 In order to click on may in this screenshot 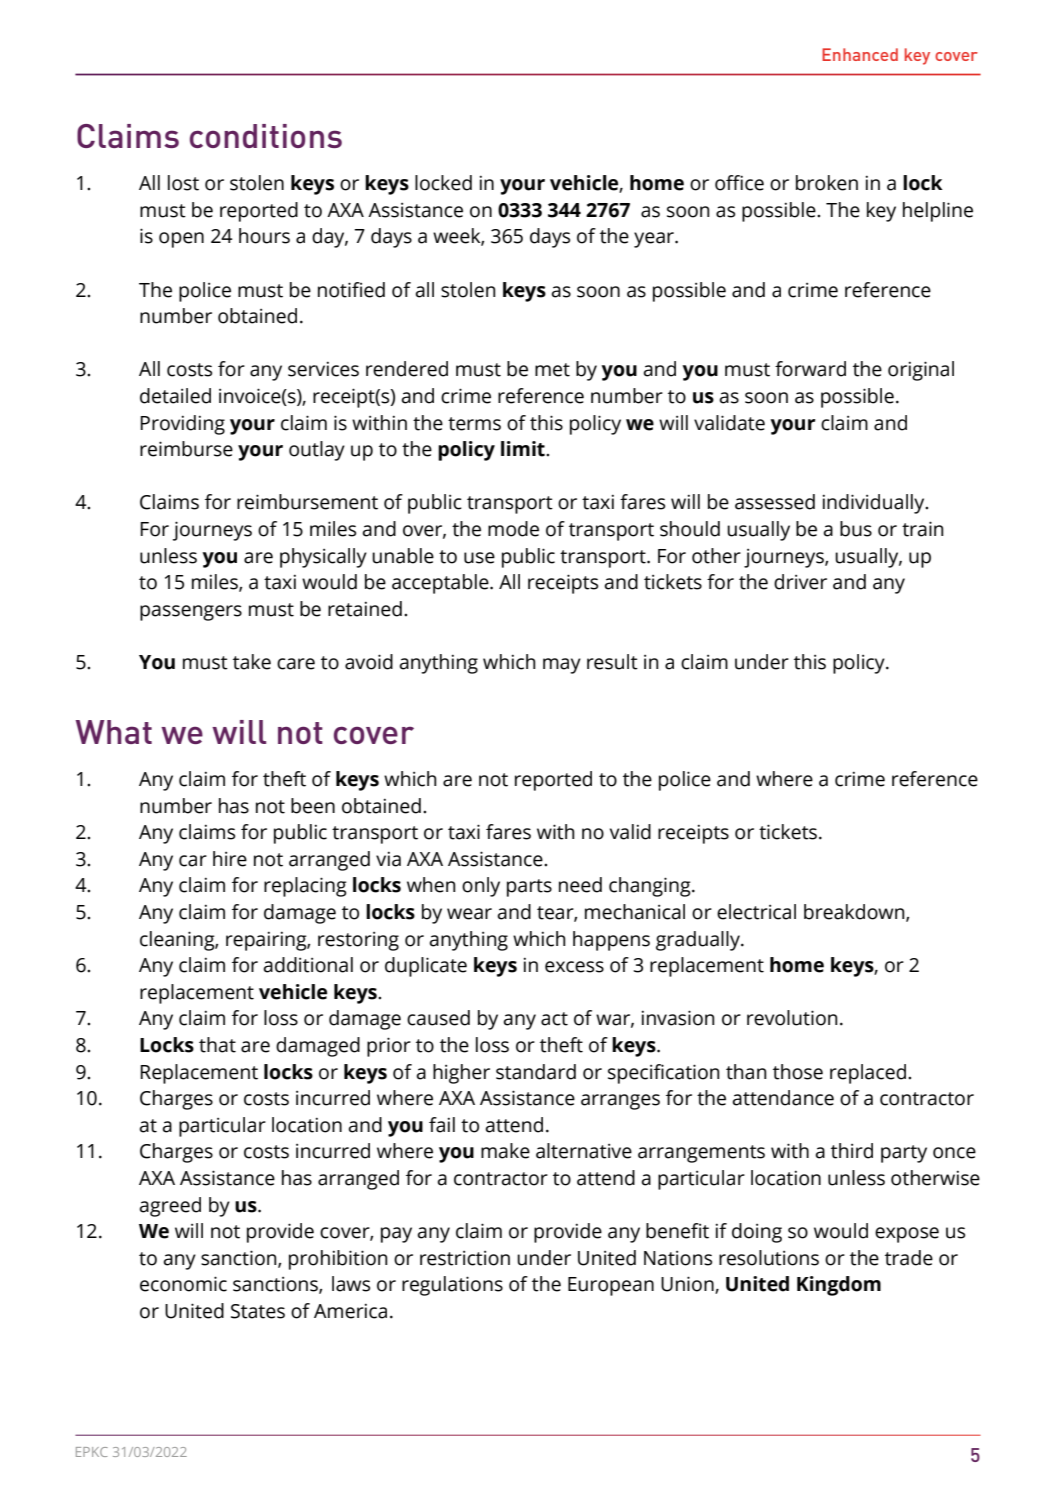, I will do `click(562, 666)`.
